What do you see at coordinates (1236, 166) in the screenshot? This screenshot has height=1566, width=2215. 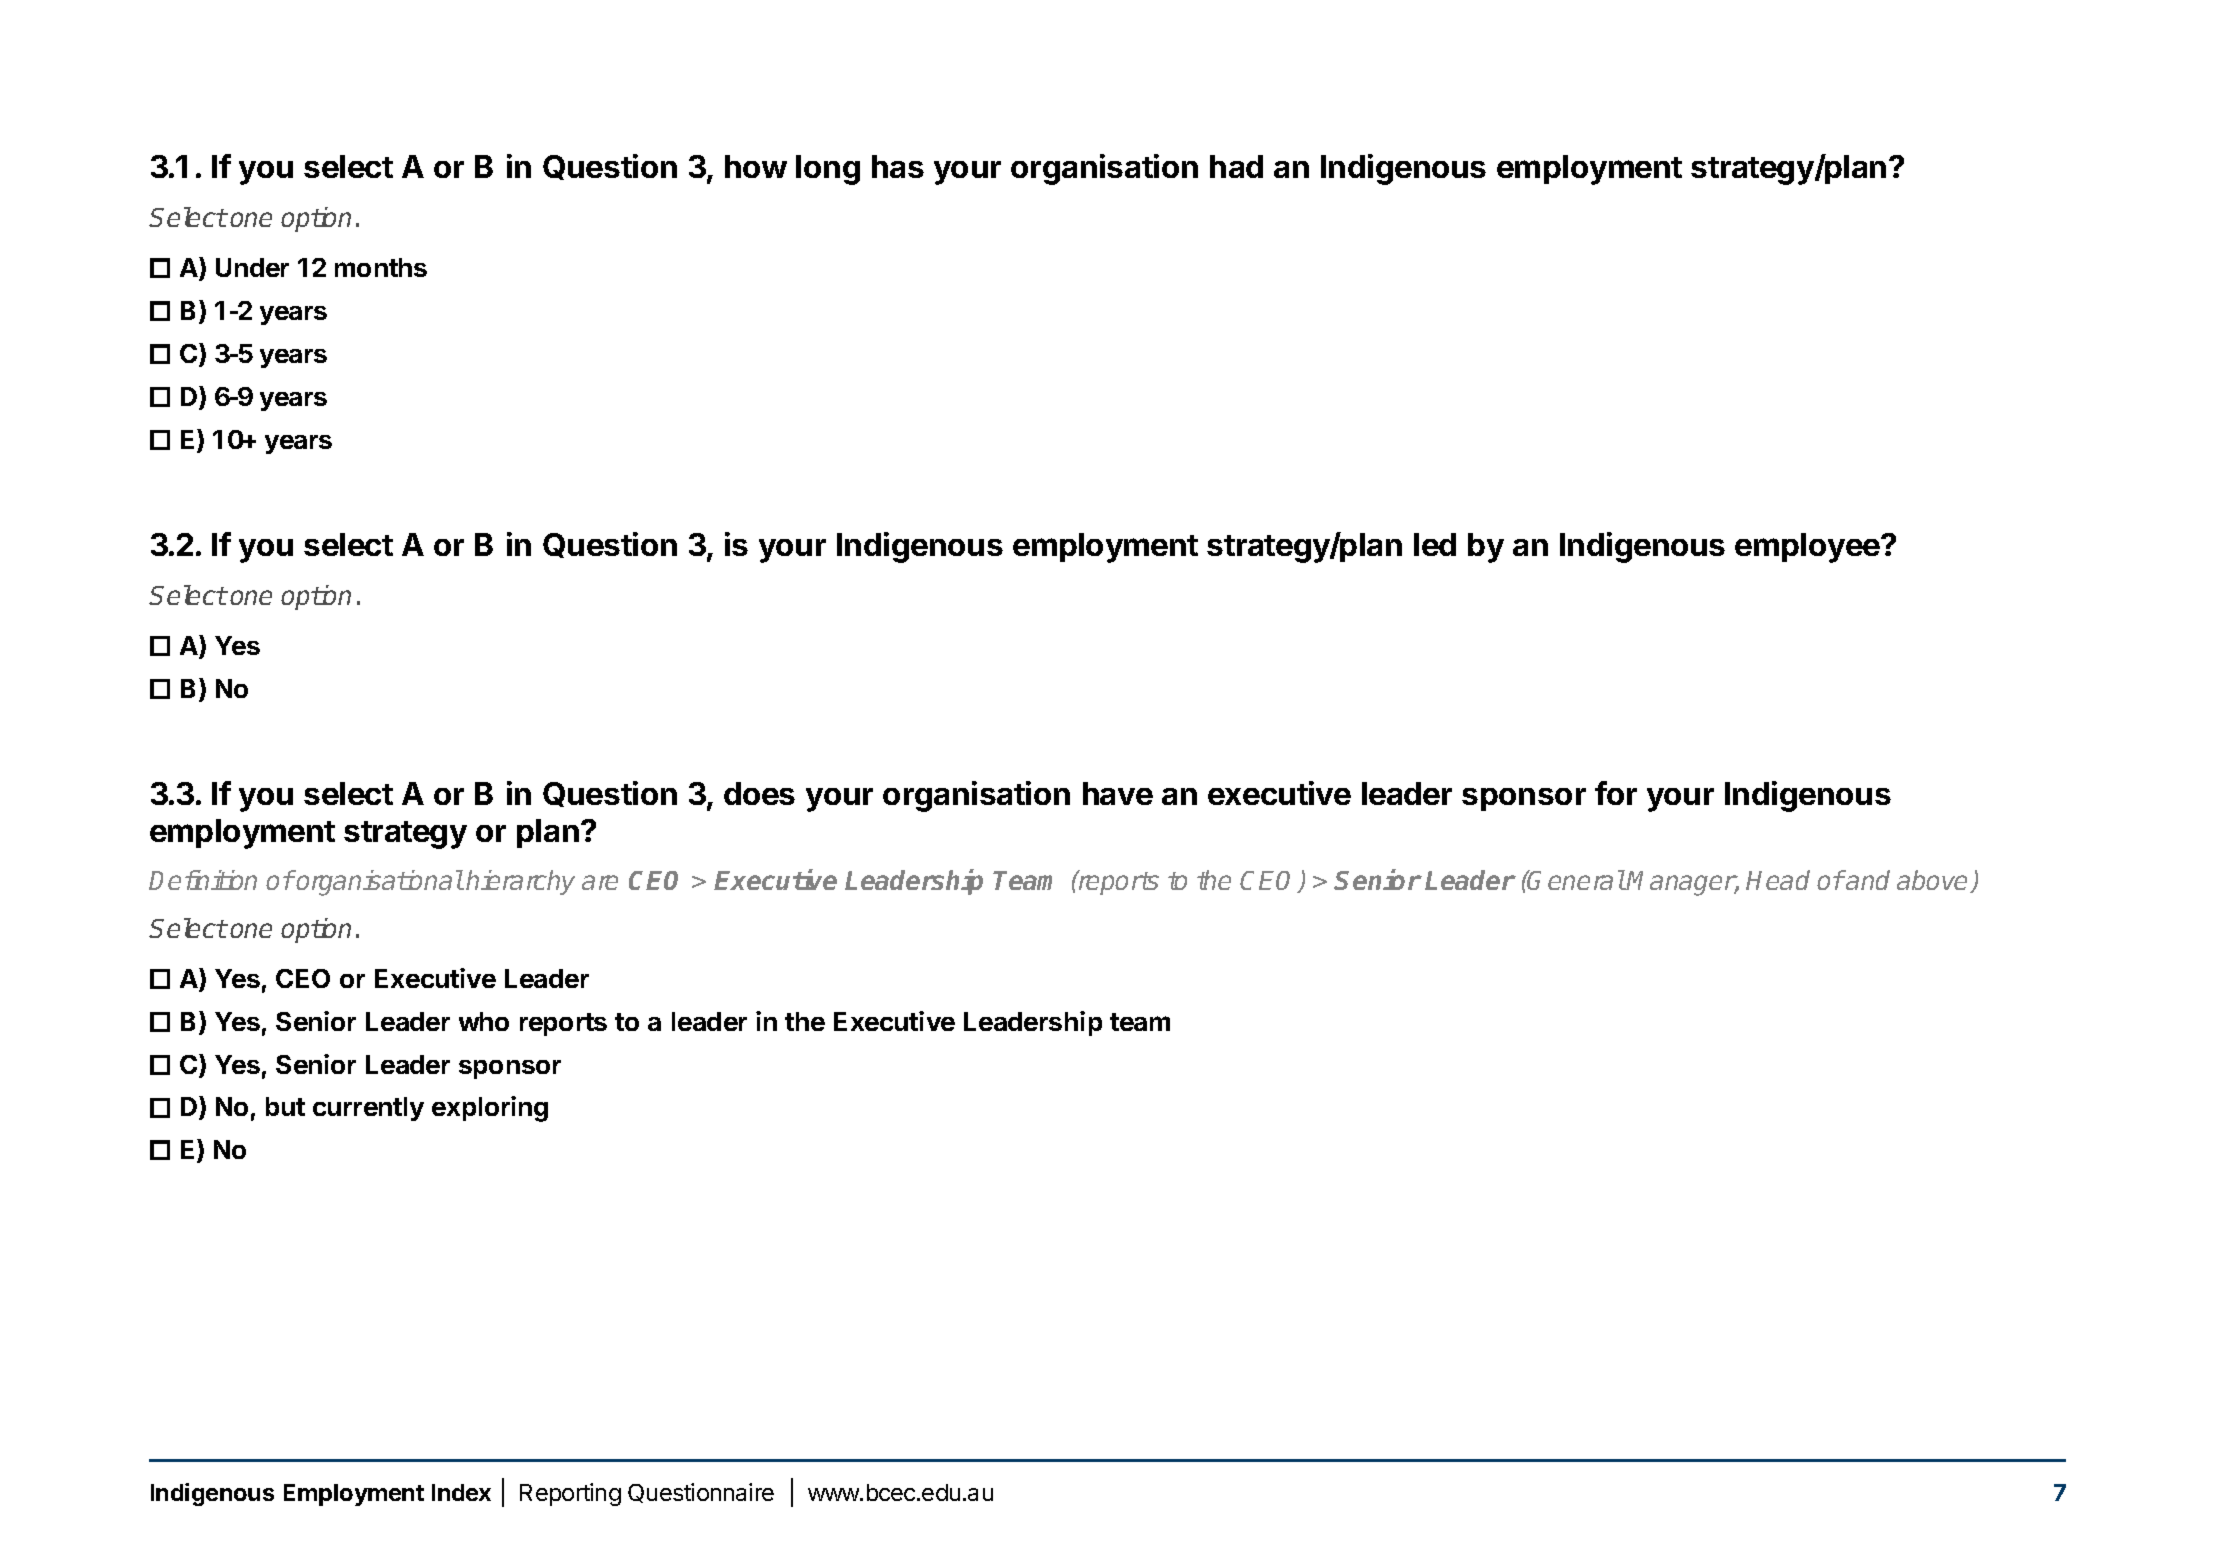 I see `had` at bounding box center [1236, 166].
